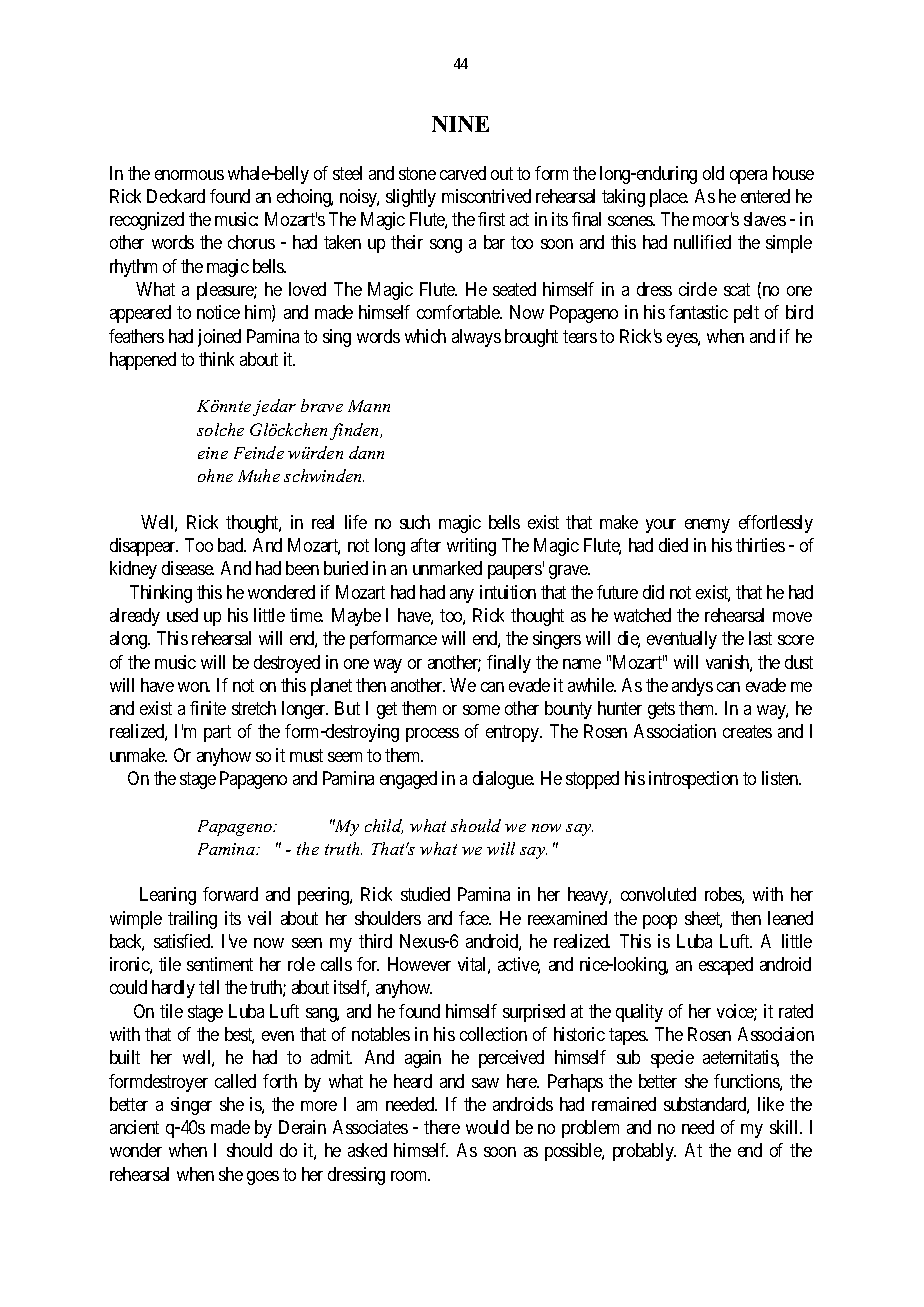  What do you see at coordinates (786, 1127) in the page?
I see `skill` at bounding box center [786, 1127].
